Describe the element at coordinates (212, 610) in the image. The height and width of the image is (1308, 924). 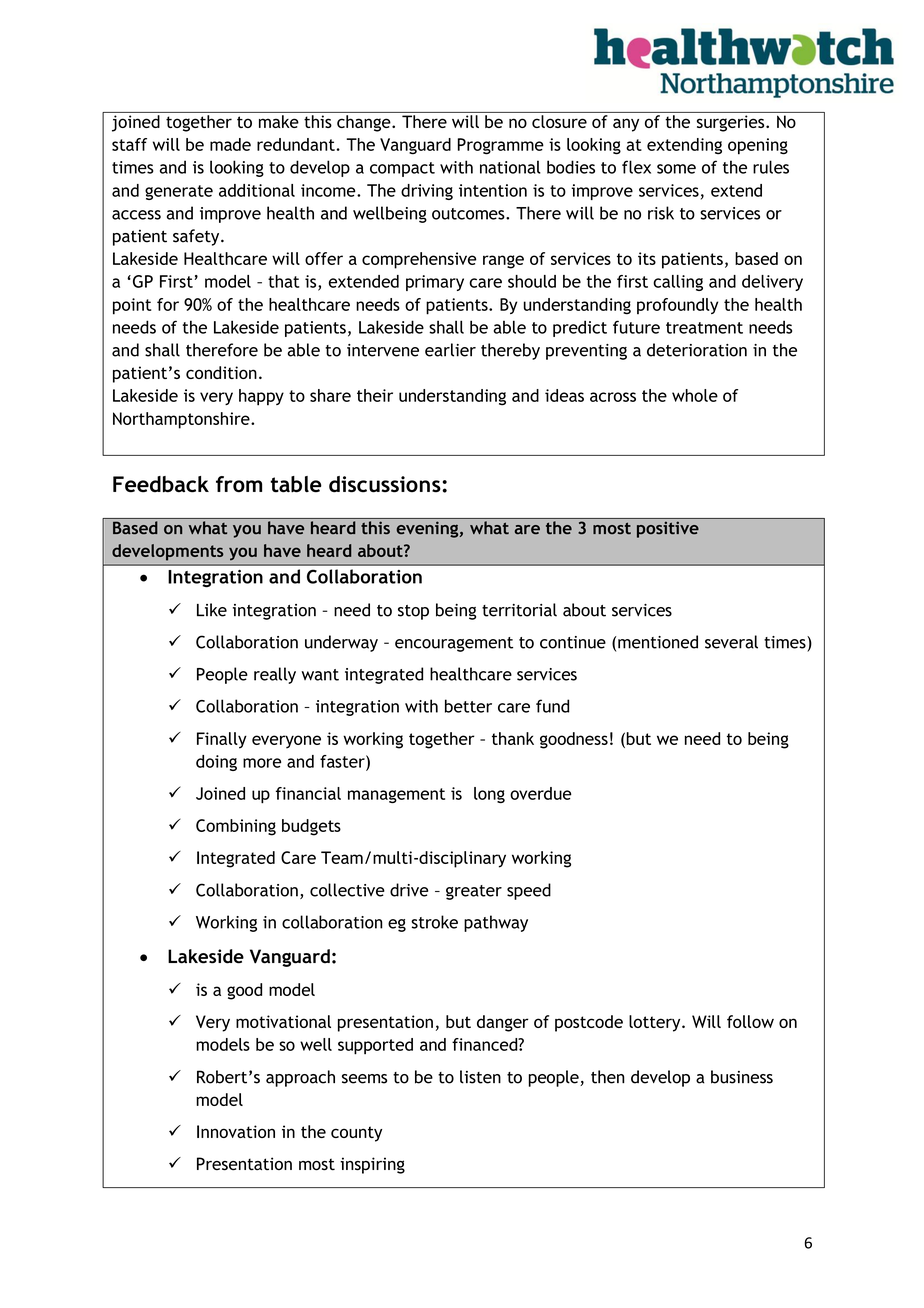
I see `Like` at that location.
